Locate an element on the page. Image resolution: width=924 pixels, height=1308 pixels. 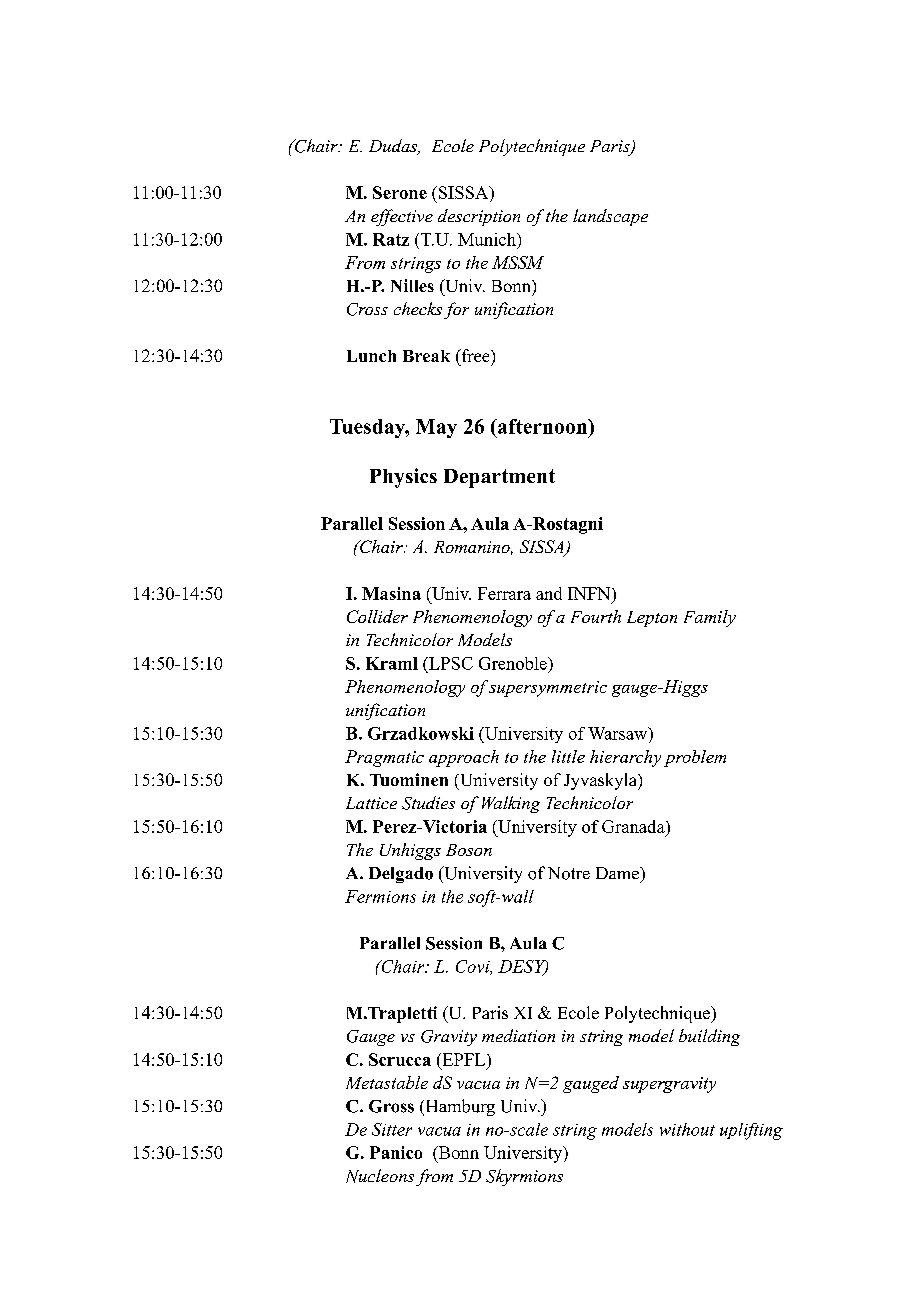
effective is located at coordinates (402, 217).
